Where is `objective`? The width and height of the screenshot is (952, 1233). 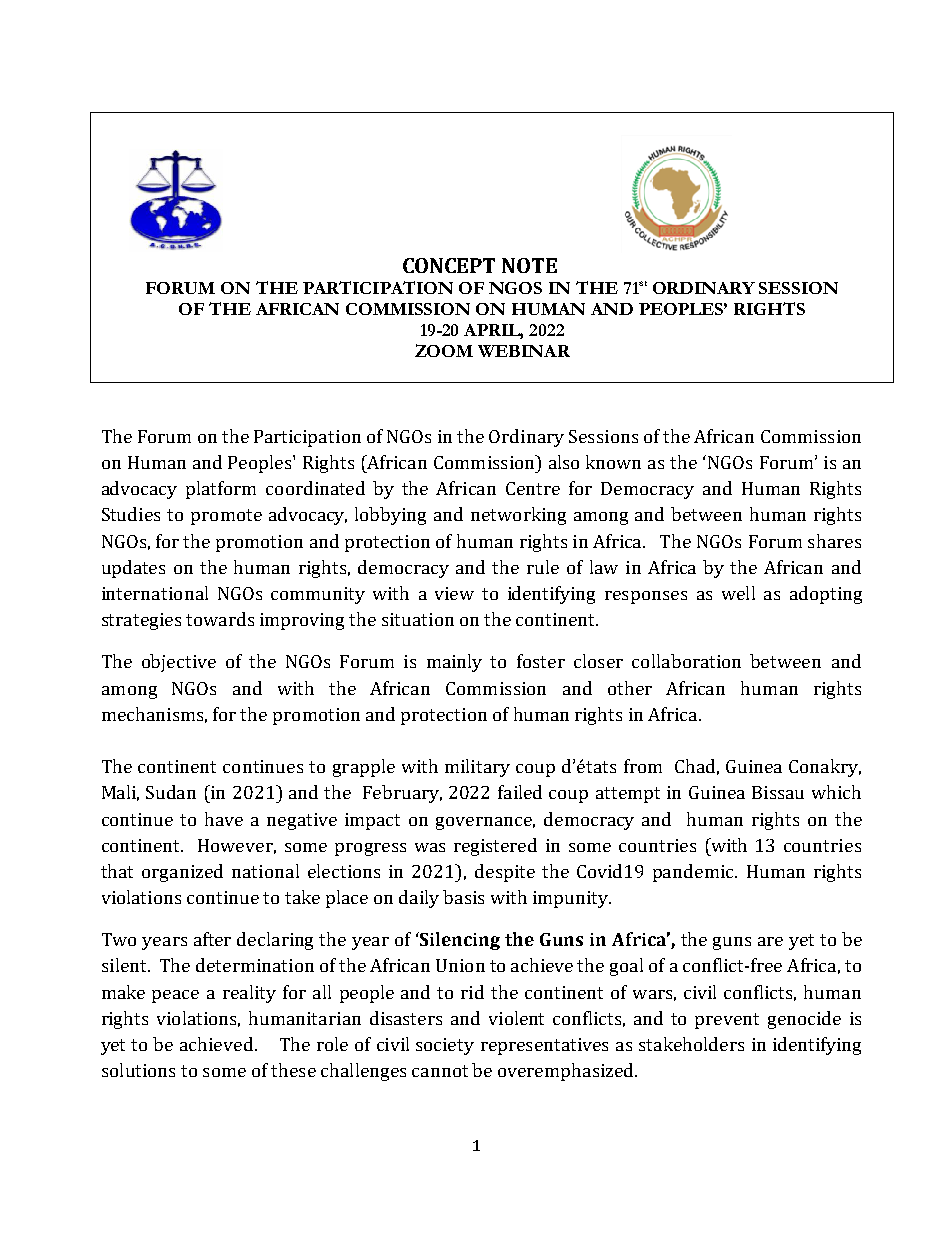
objective is located at coordinates (179, 663).
